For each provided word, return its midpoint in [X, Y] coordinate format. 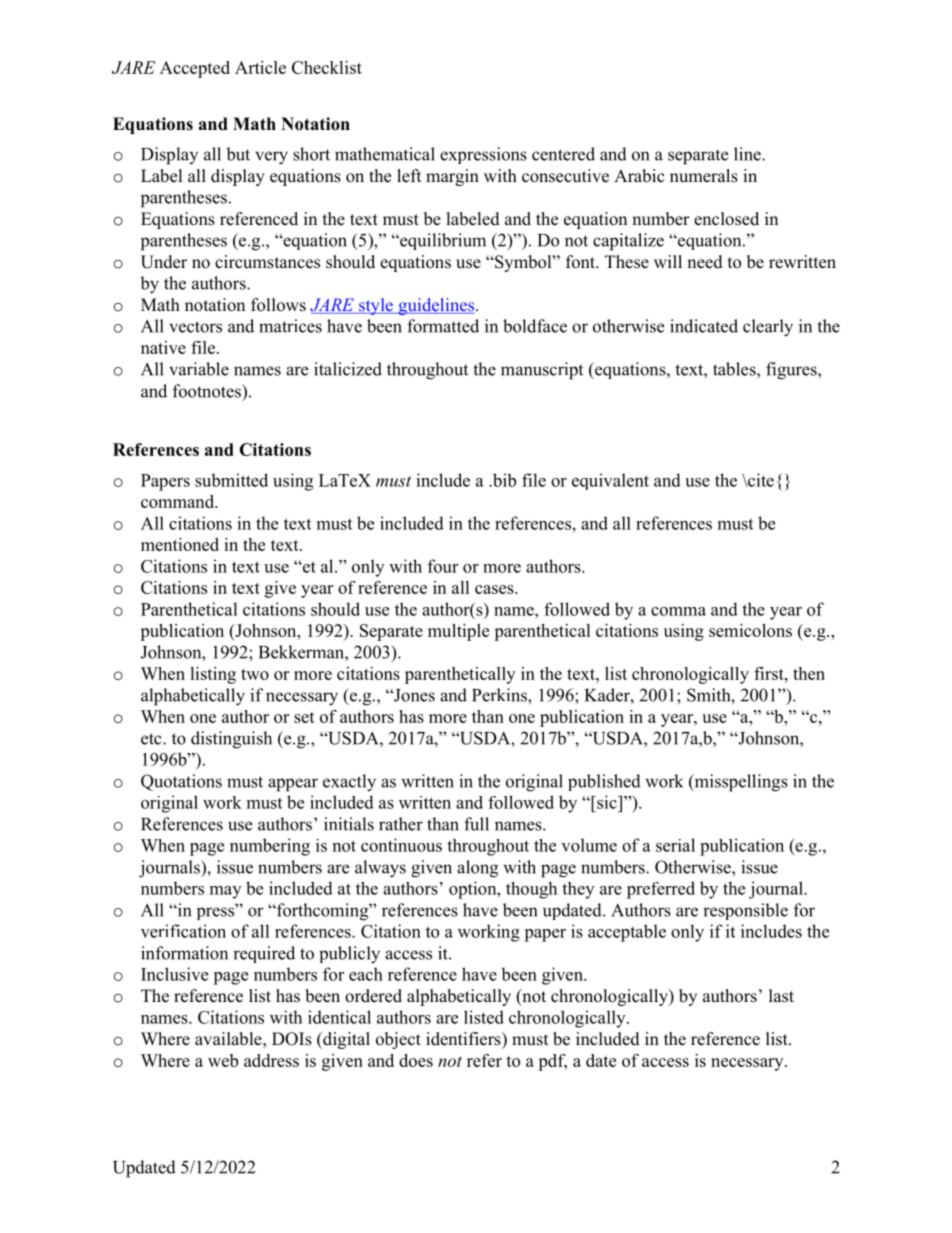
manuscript [542, 371]
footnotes [208, 391]
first [770, 673]
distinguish [231, 740]
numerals [704, 176]
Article [260, 67]
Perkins [500, 695]
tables [735, 369]
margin [452, 177]
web [223, 1060]
